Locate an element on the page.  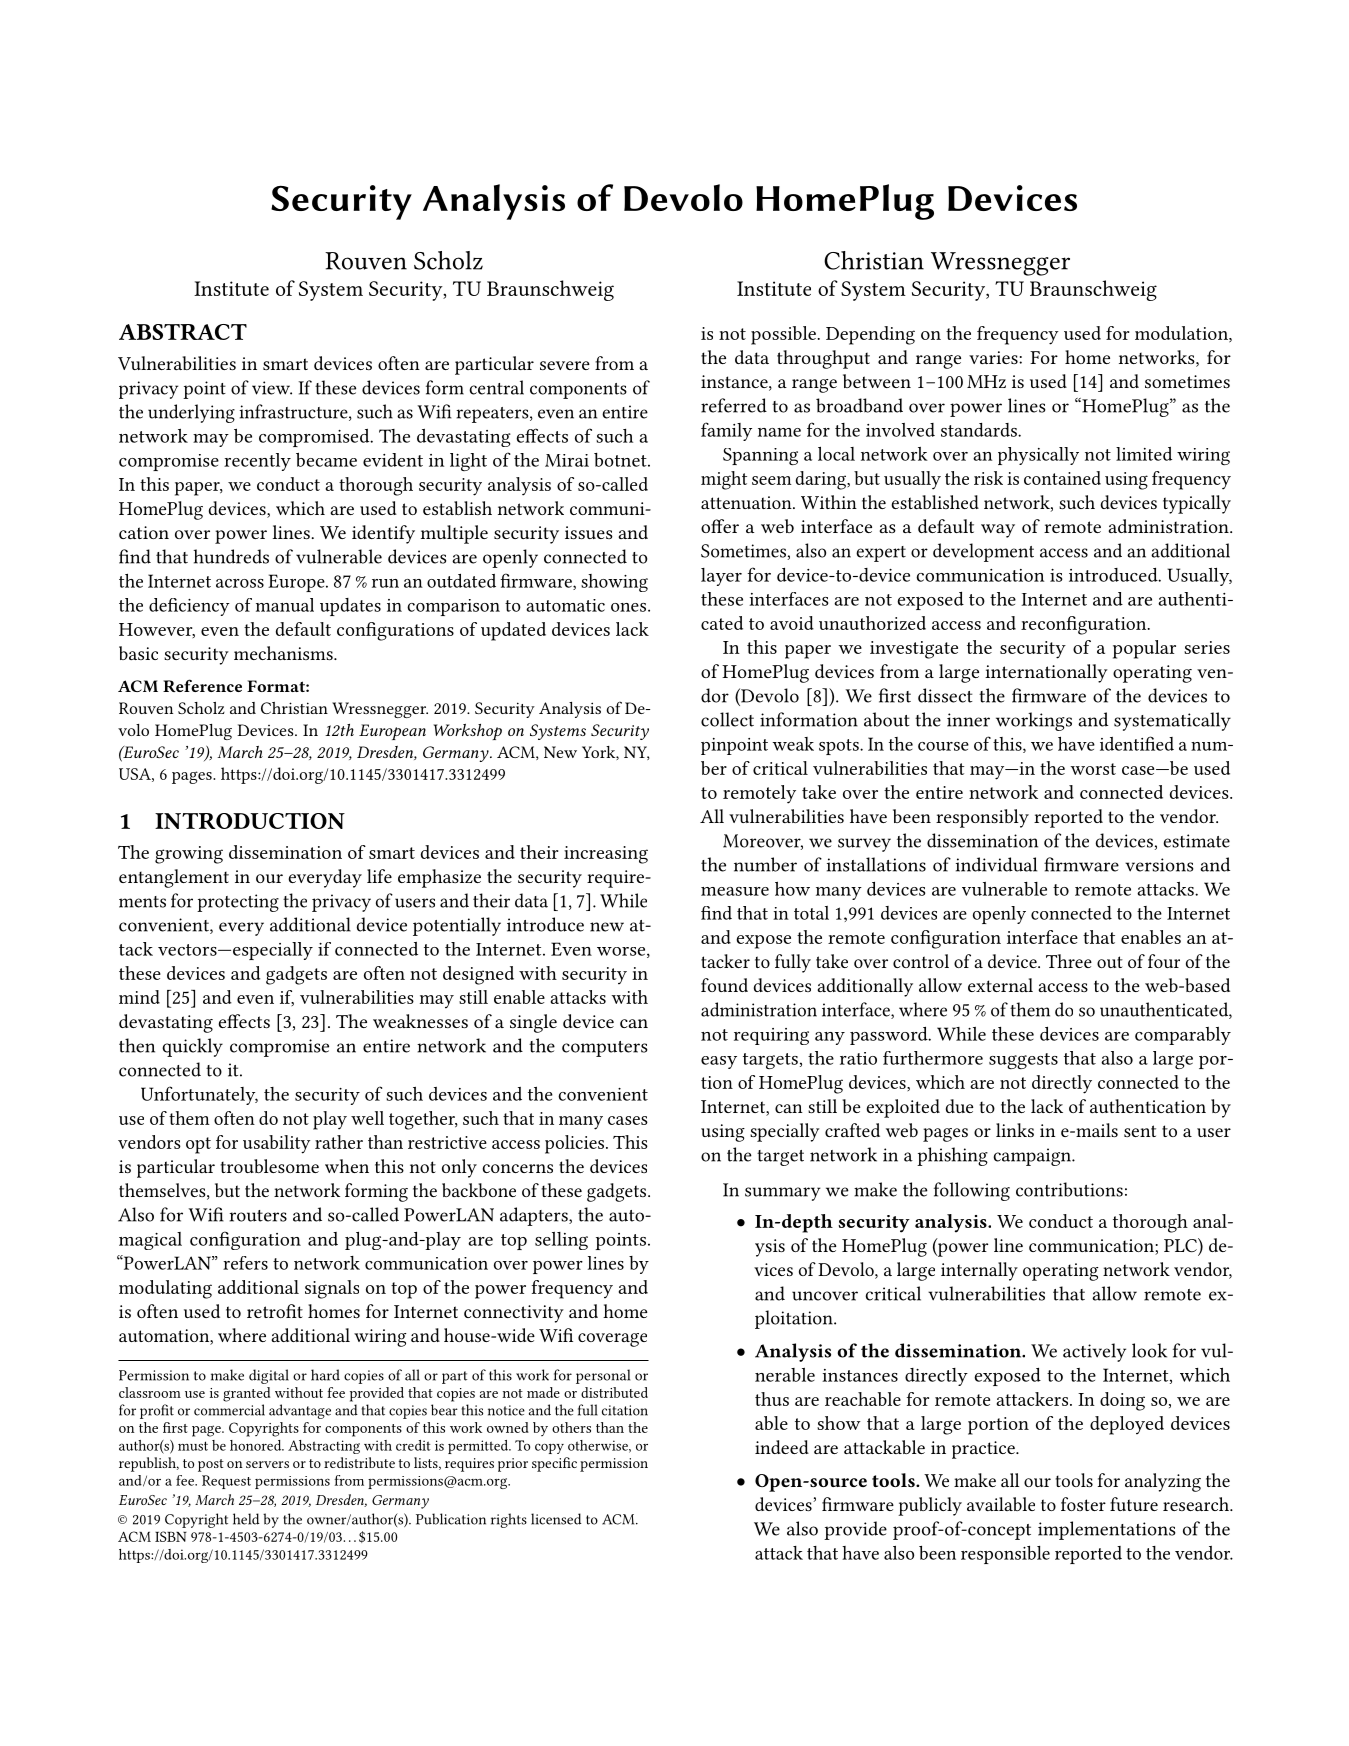
foster is located at coordinates (1083, 1504).
